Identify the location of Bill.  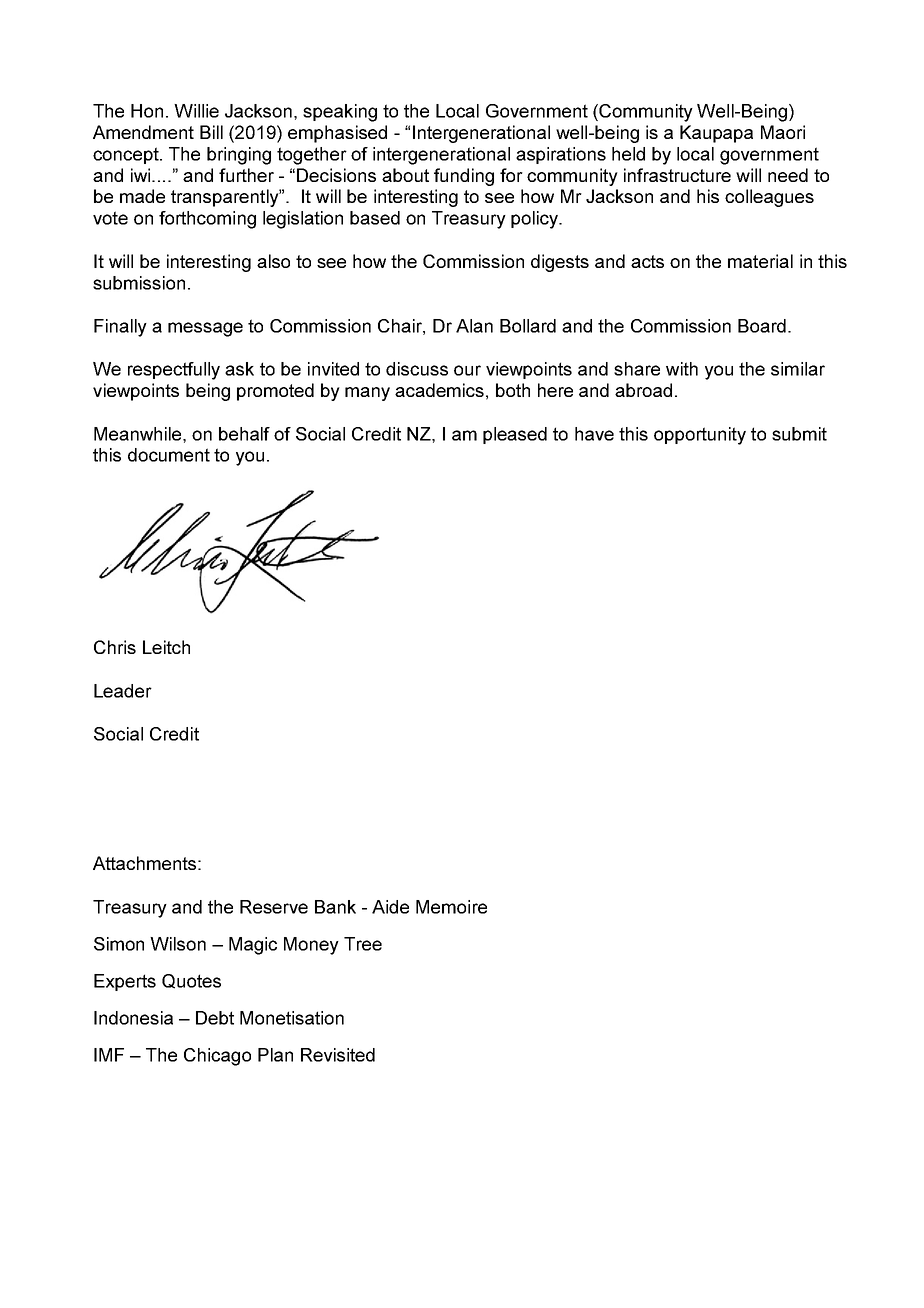
(211, 132).
